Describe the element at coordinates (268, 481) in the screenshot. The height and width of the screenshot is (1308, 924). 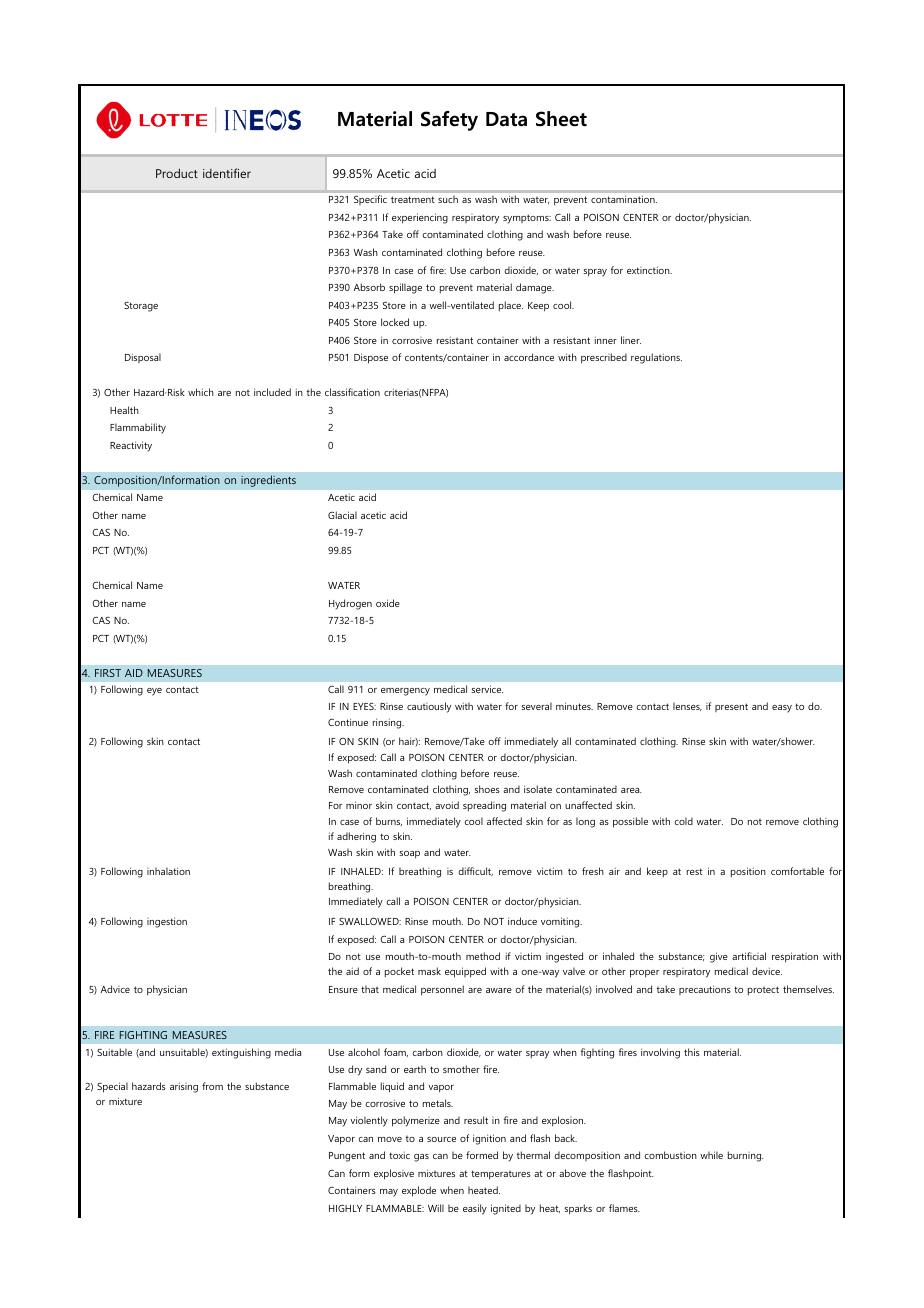
I see `ingredients` at that location.
